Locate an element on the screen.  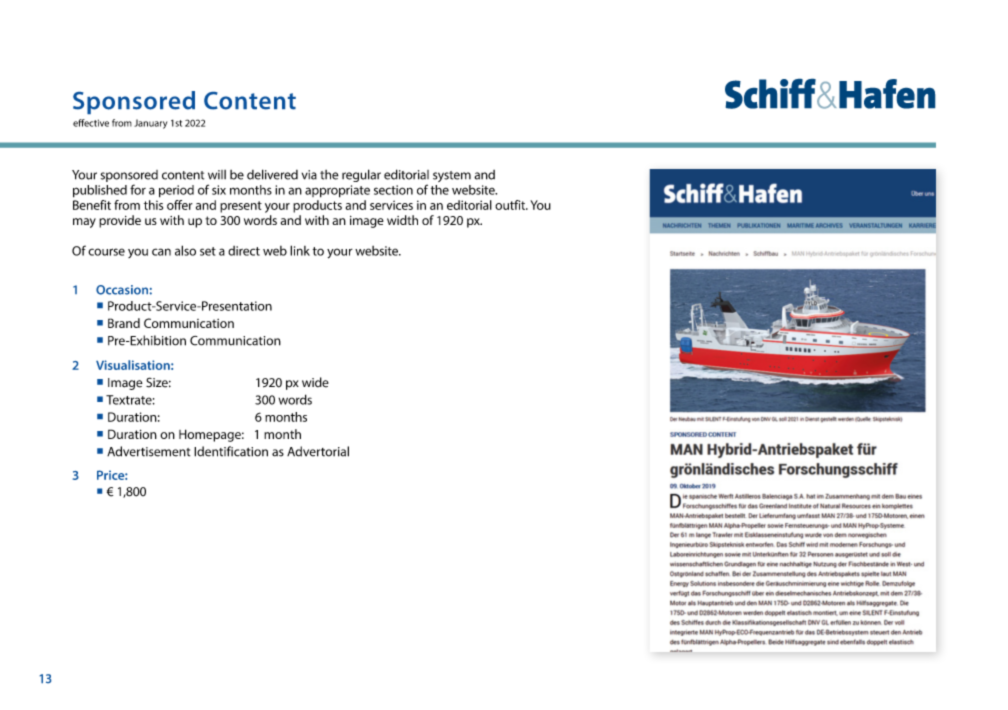
this is located at coordinates (153, 205).
